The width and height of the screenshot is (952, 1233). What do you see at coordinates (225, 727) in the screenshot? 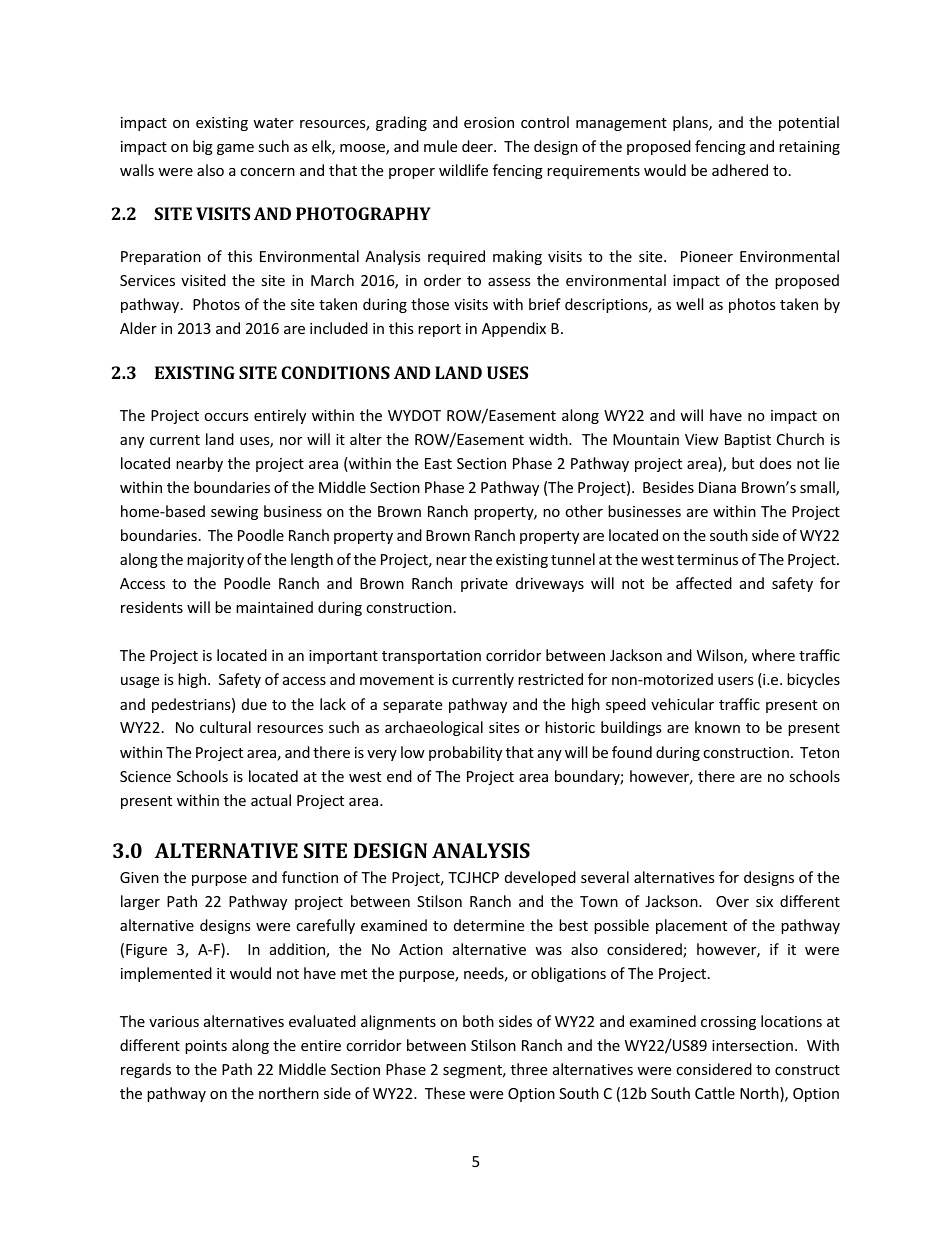
I see `cultural` at bounding box center [225, 727].
